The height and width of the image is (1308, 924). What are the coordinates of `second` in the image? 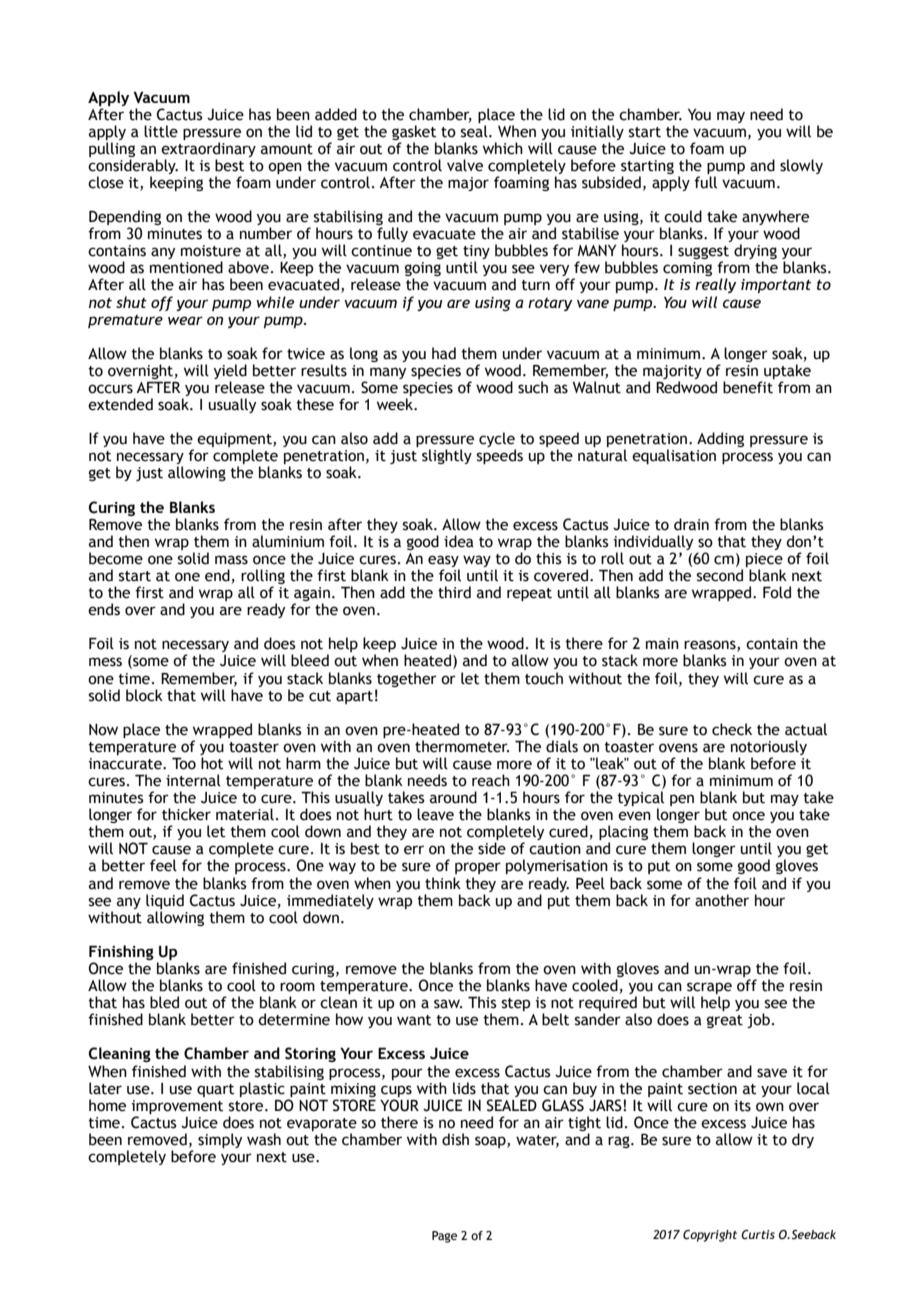 It's located at (720, 575).
